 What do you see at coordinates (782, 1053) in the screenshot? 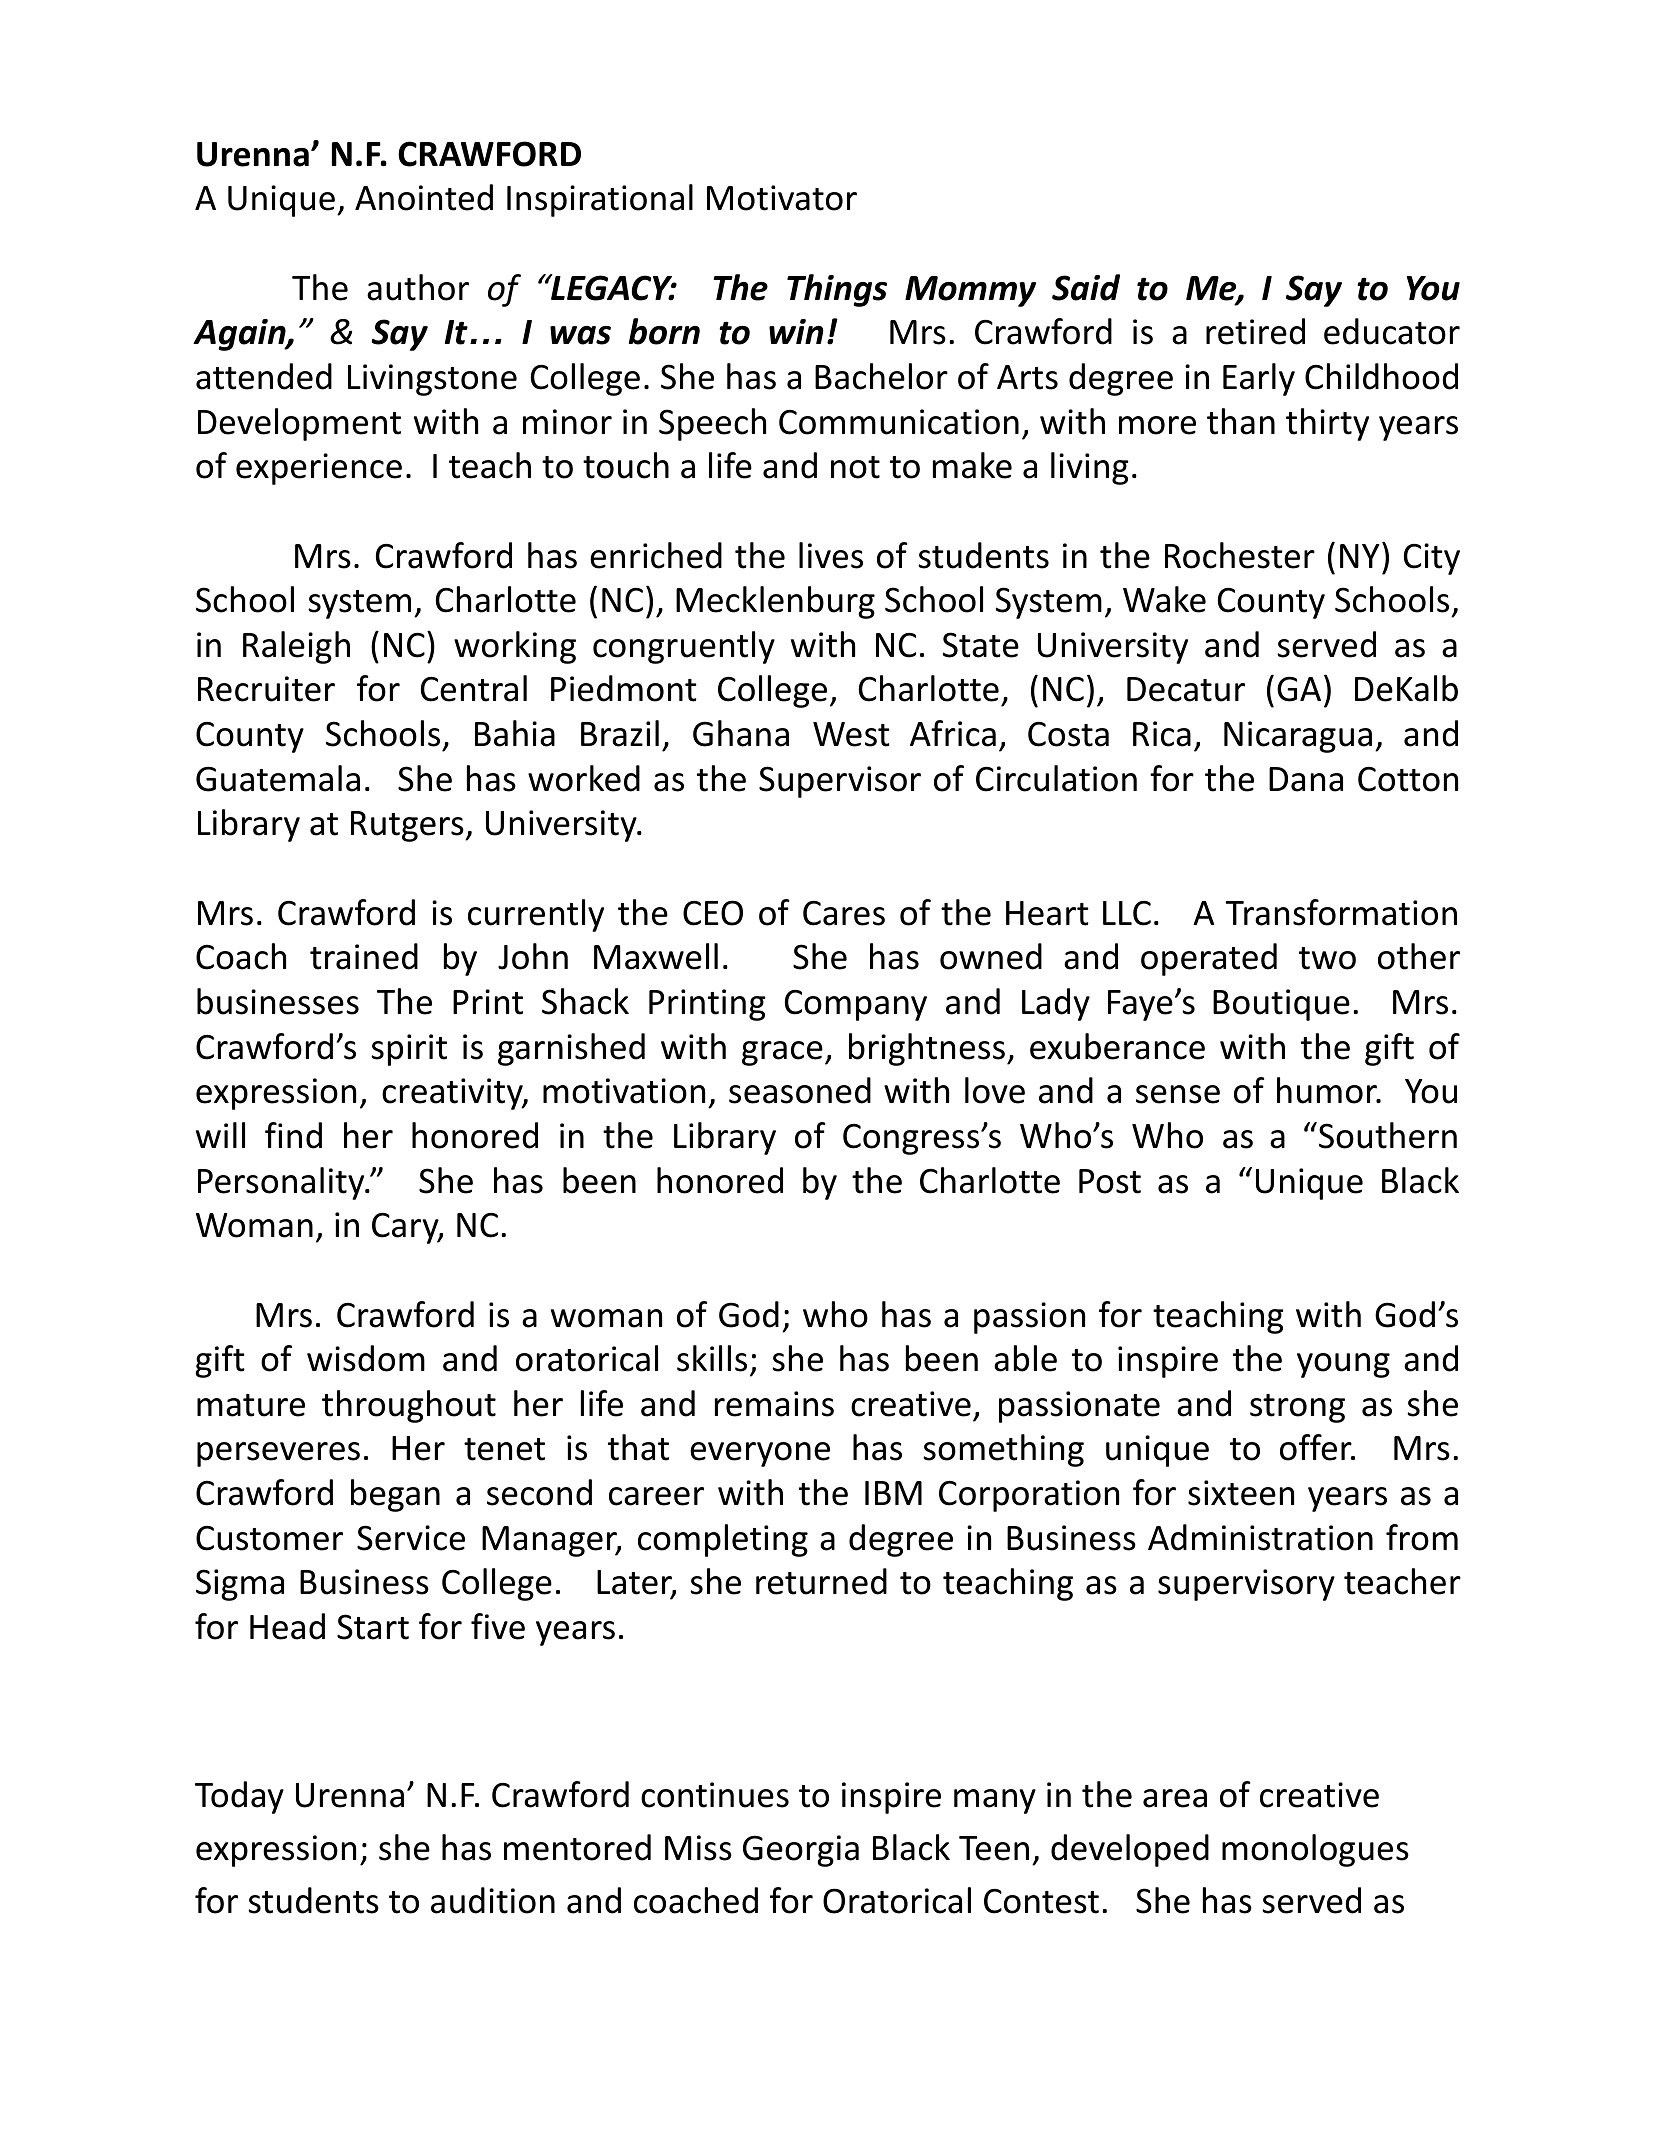
I see `grace` at bounding box center [782, 1053].
